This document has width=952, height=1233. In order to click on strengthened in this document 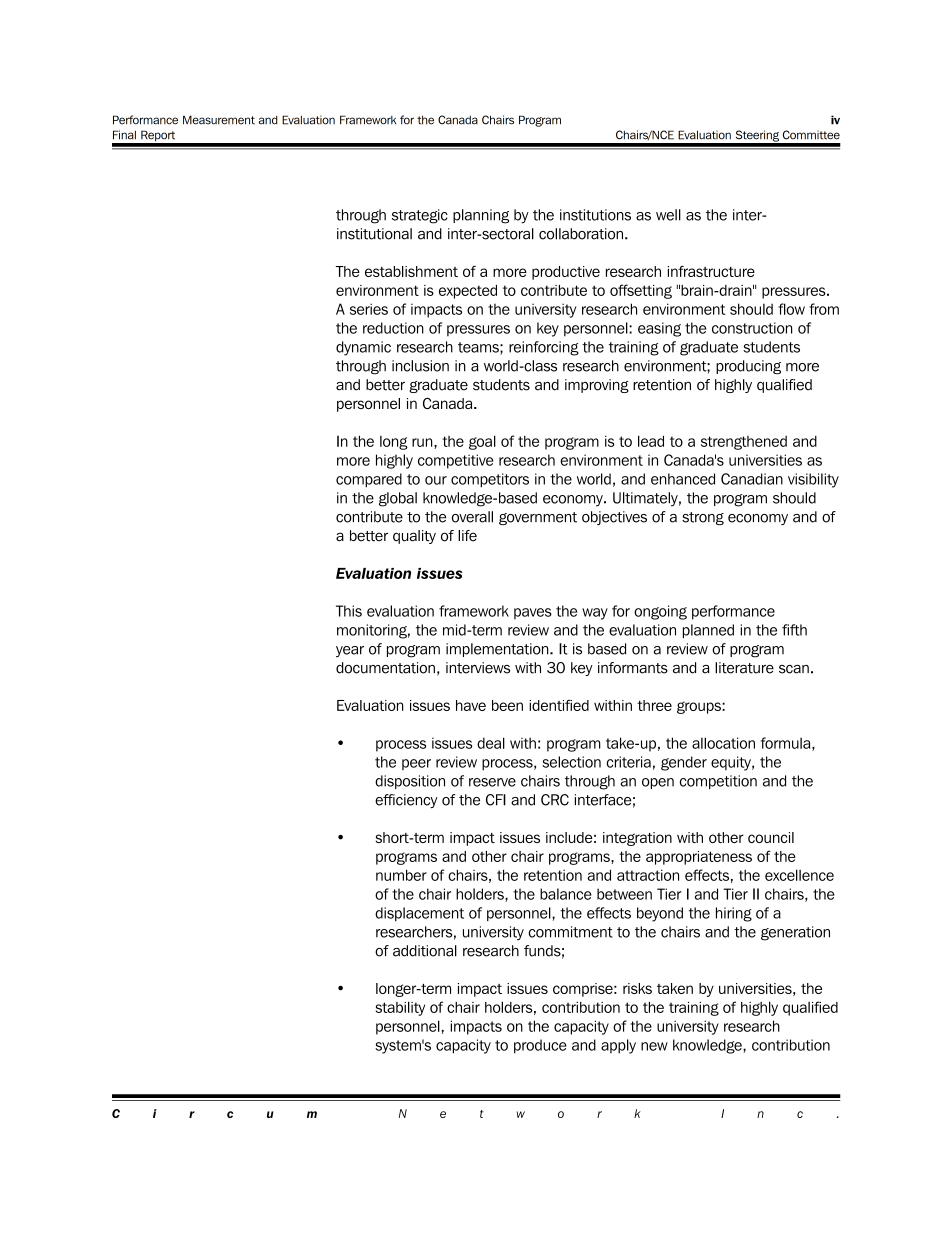, I will do `click(744, 443)`.
